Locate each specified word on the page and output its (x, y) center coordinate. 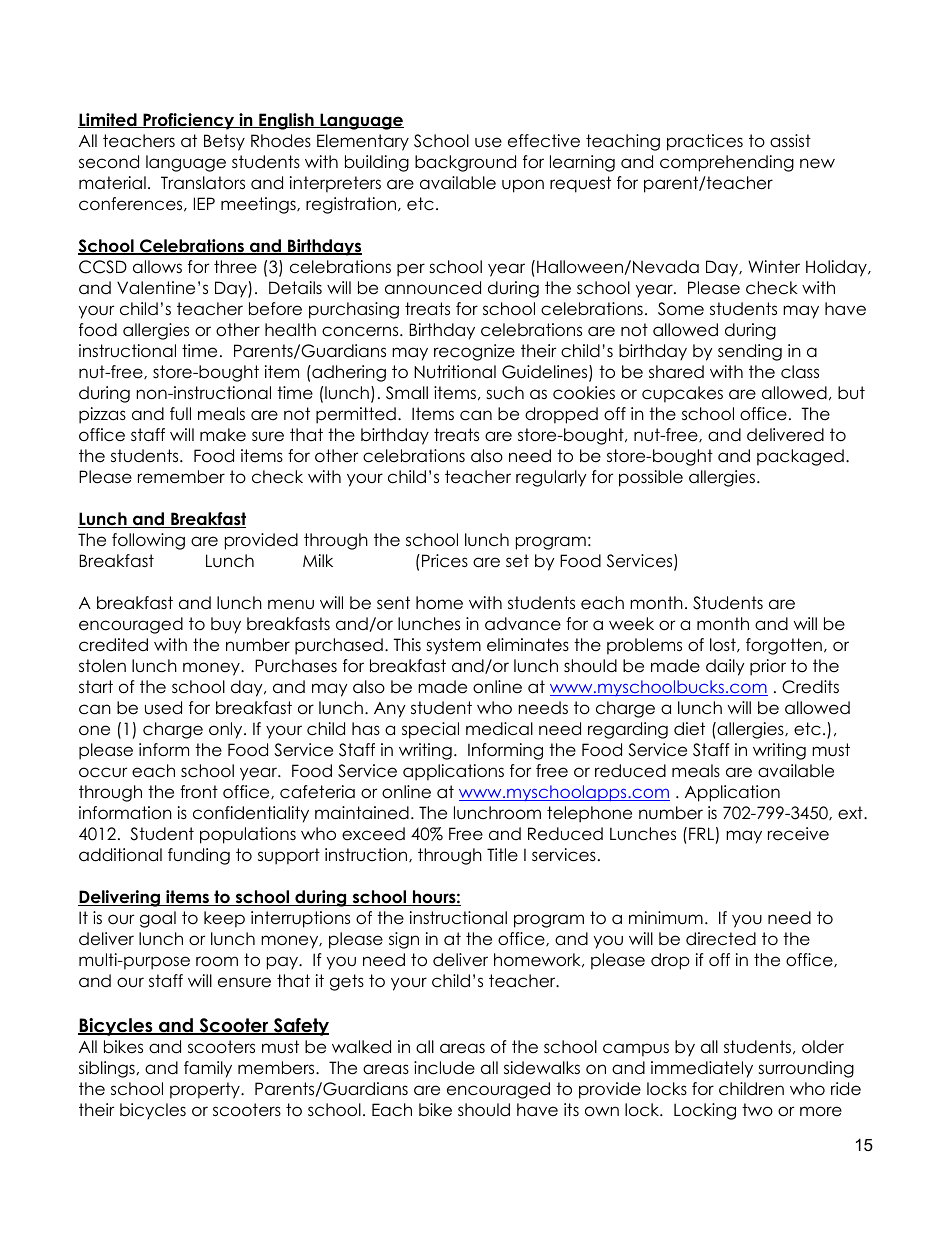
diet (689, 729)
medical (499, 729)
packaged (800, 457)
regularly (551, 478)
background (465, 163)
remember (181, 477)
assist (790, 141)
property (206, 1090)
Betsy (224, 142)
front (199, 792)
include (444, 1068)
